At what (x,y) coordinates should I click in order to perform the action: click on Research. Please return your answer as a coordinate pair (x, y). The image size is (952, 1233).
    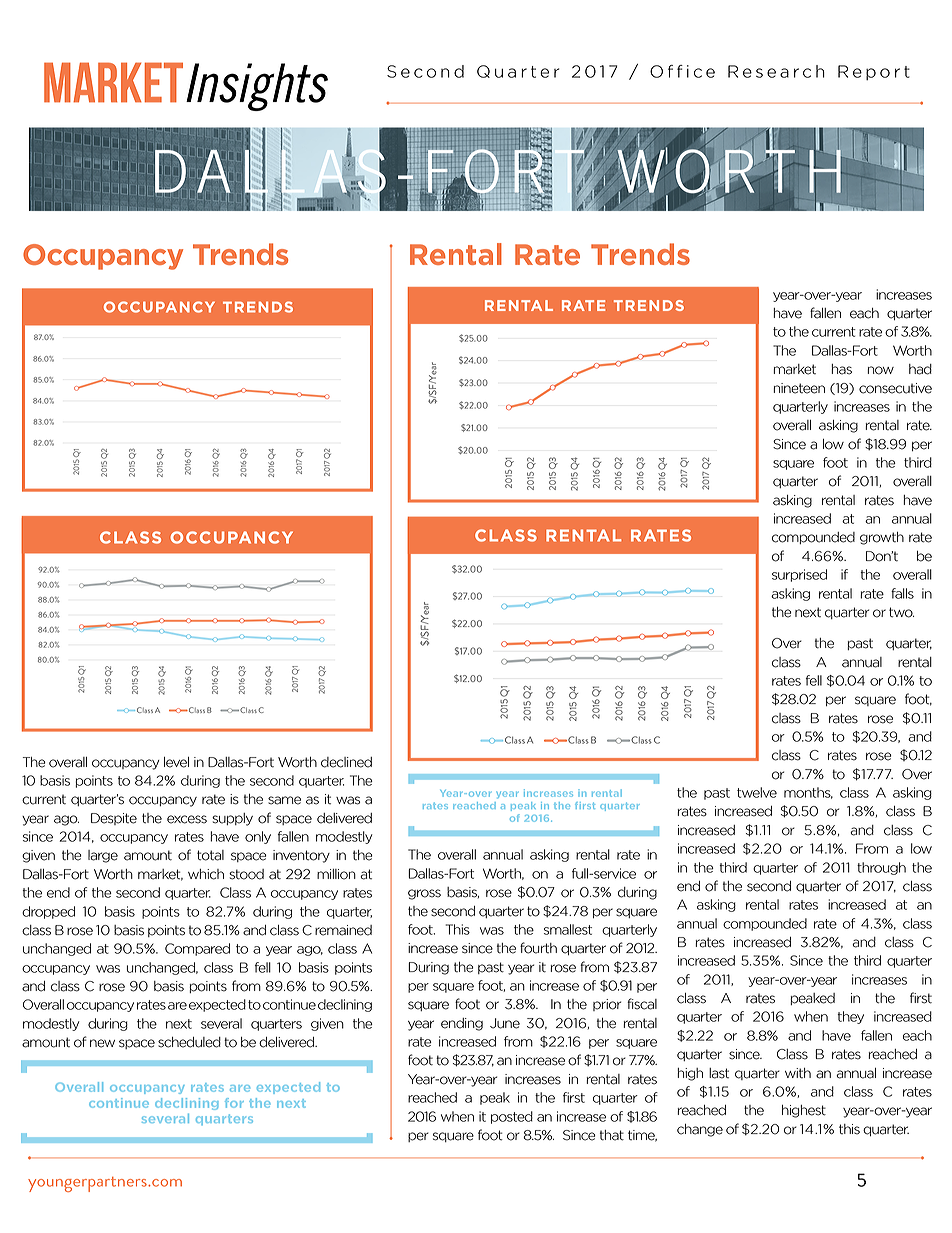
    Looking at the image, I should click on (776, 71).
